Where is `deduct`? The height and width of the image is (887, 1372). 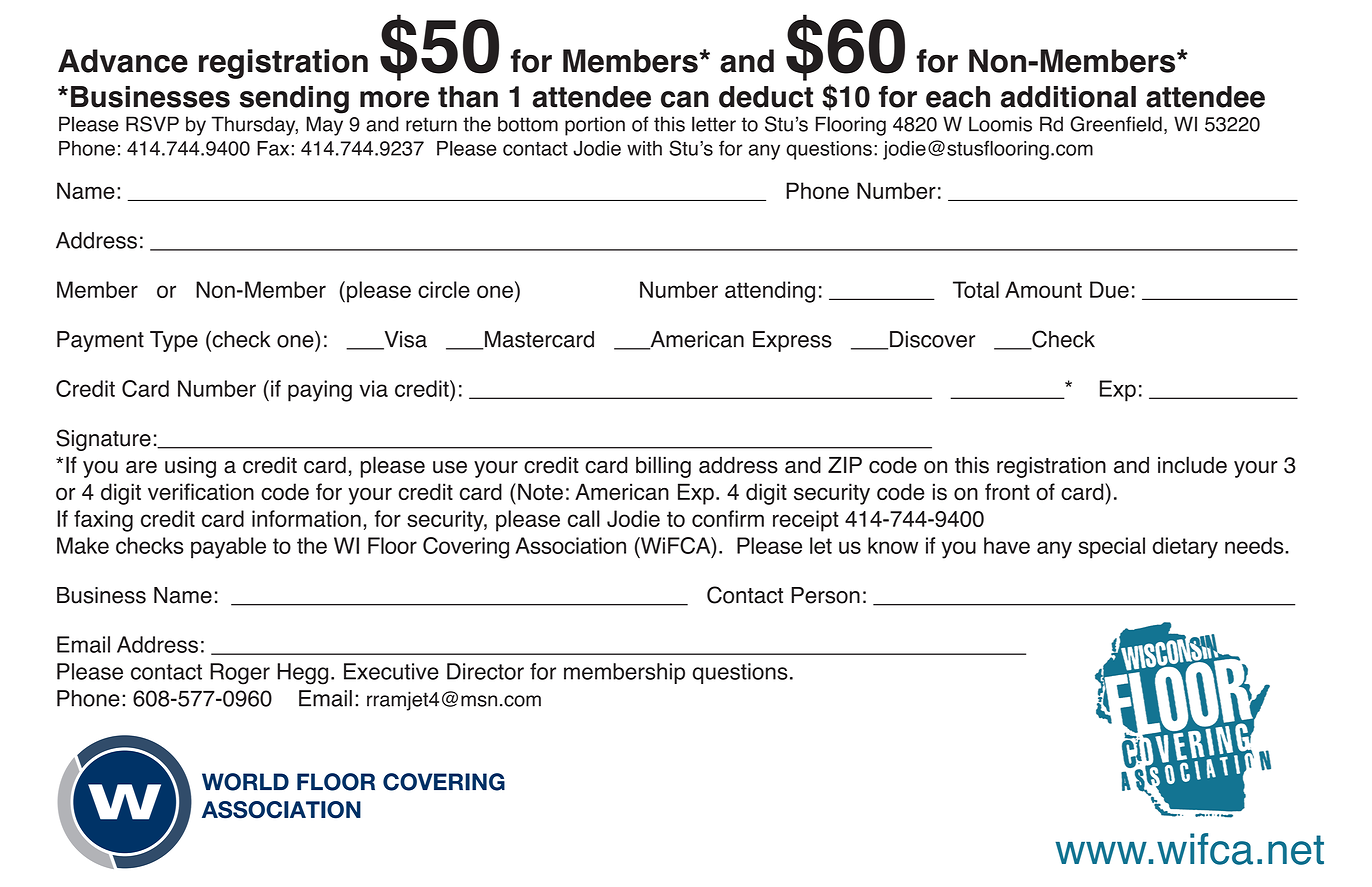 deduct is located at coordinates (766, 97).
